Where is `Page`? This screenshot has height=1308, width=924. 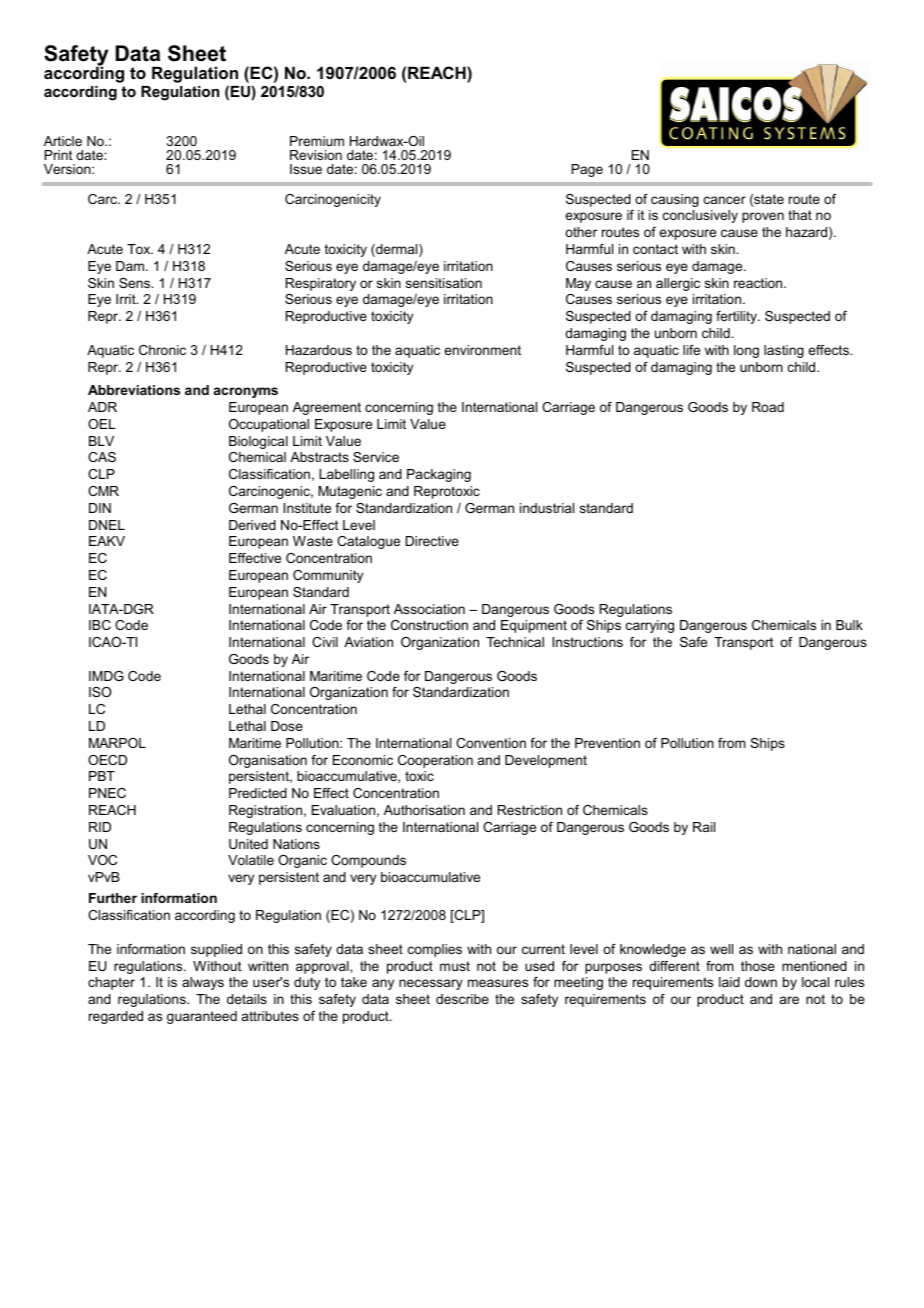
Page is located at coordinates (587, 170).
